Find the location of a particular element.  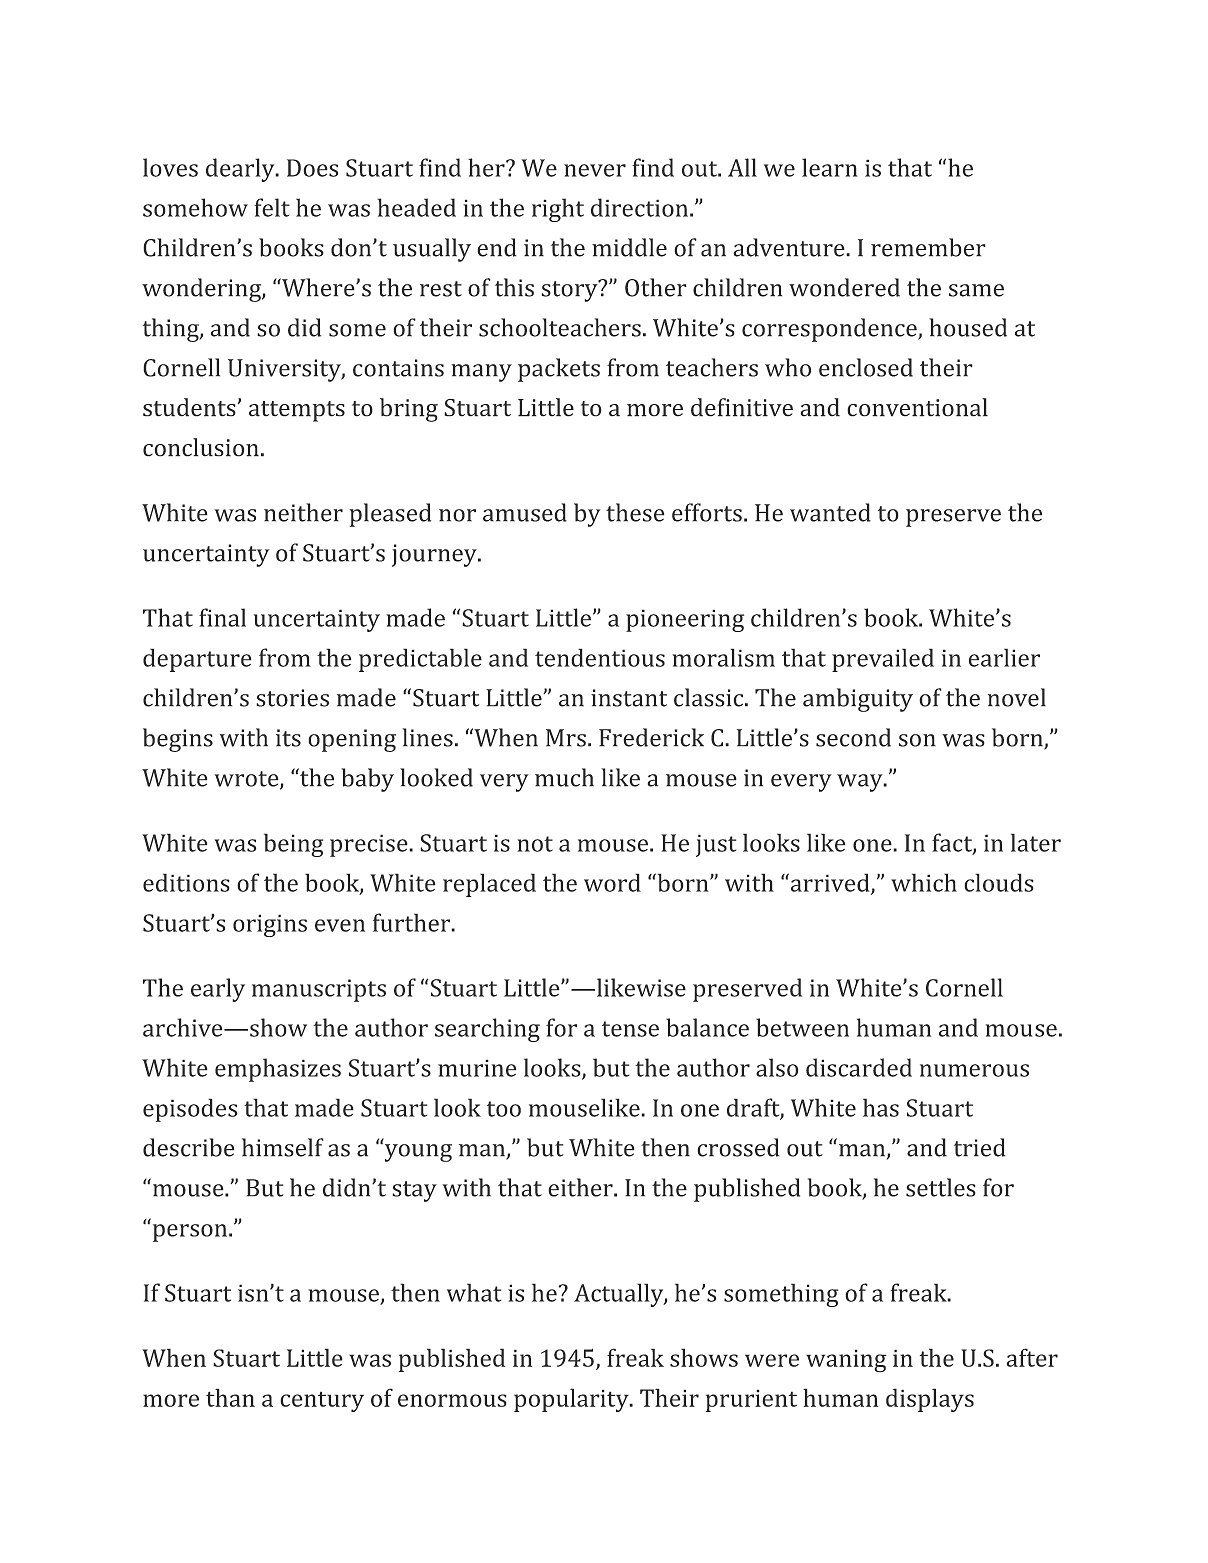

remember is located at coordinates (928, 247).
